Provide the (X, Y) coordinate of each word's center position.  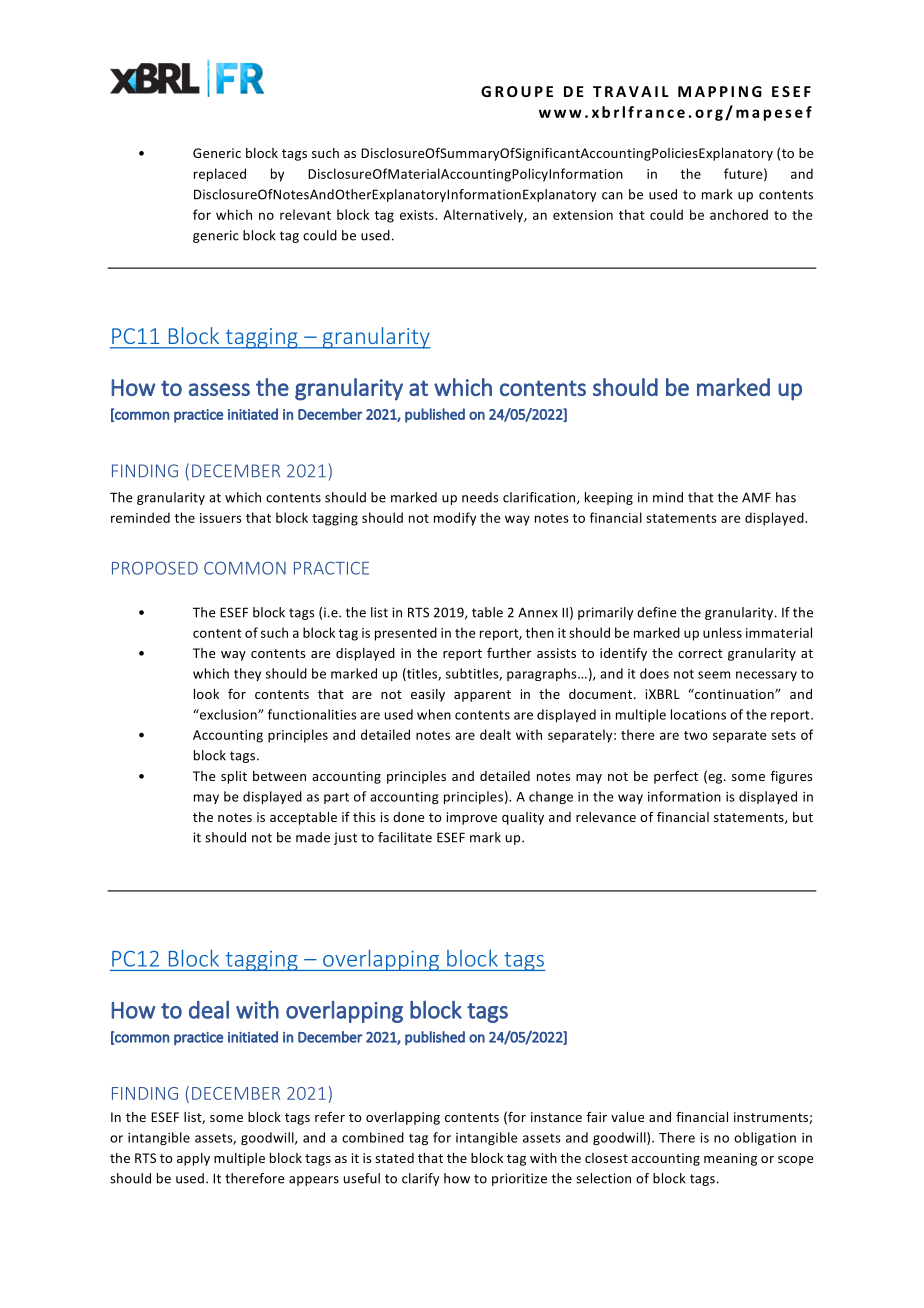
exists (418, 215)
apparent (482, 696)
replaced (220, 175)
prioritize (519, 1179)
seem (714, 675)
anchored (739, 214)
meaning (730, 1159)
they (247, 674)
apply (193, 1159)
